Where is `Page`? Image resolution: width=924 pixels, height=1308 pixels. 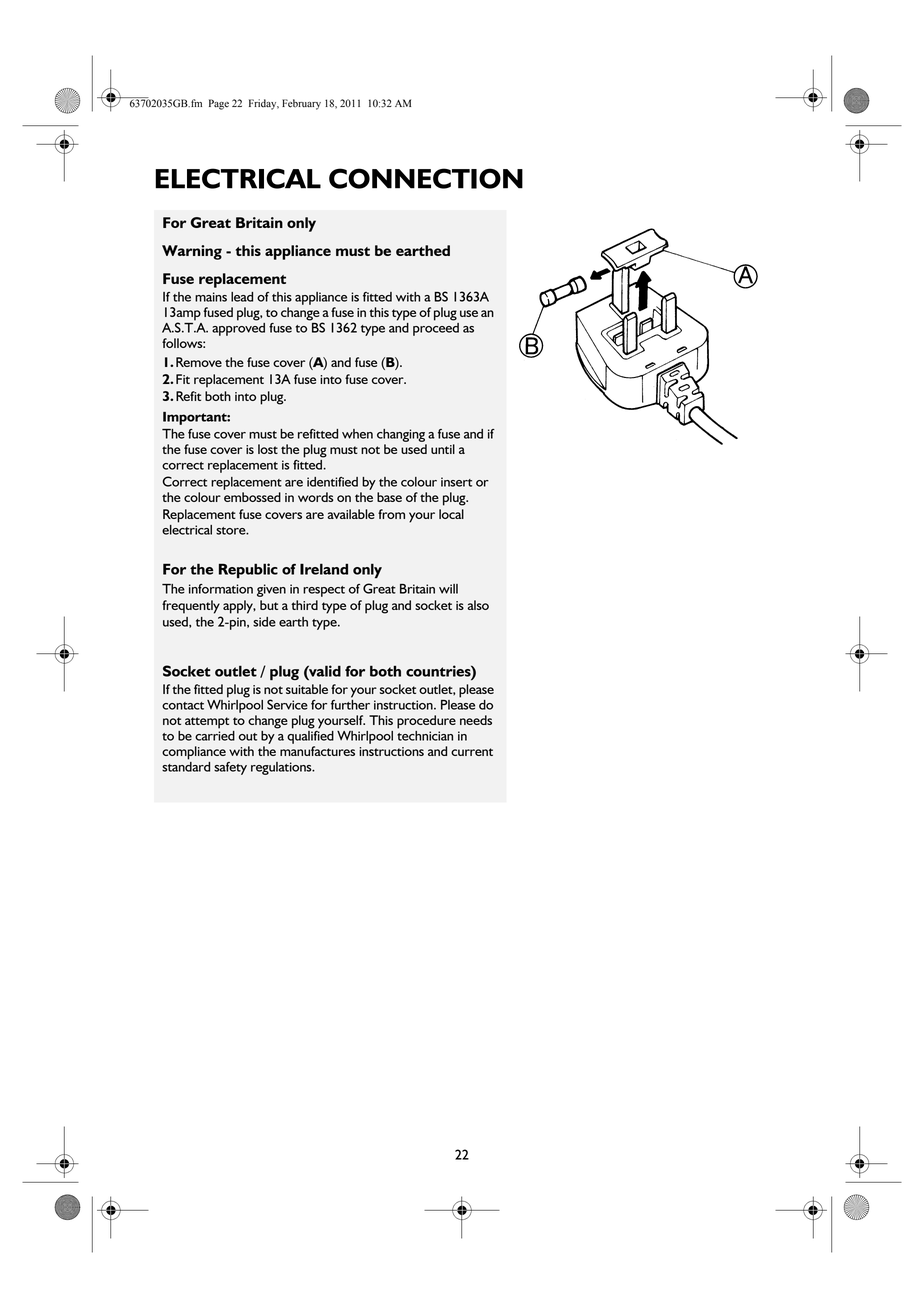 Page is located at coordinates (219, 104).
